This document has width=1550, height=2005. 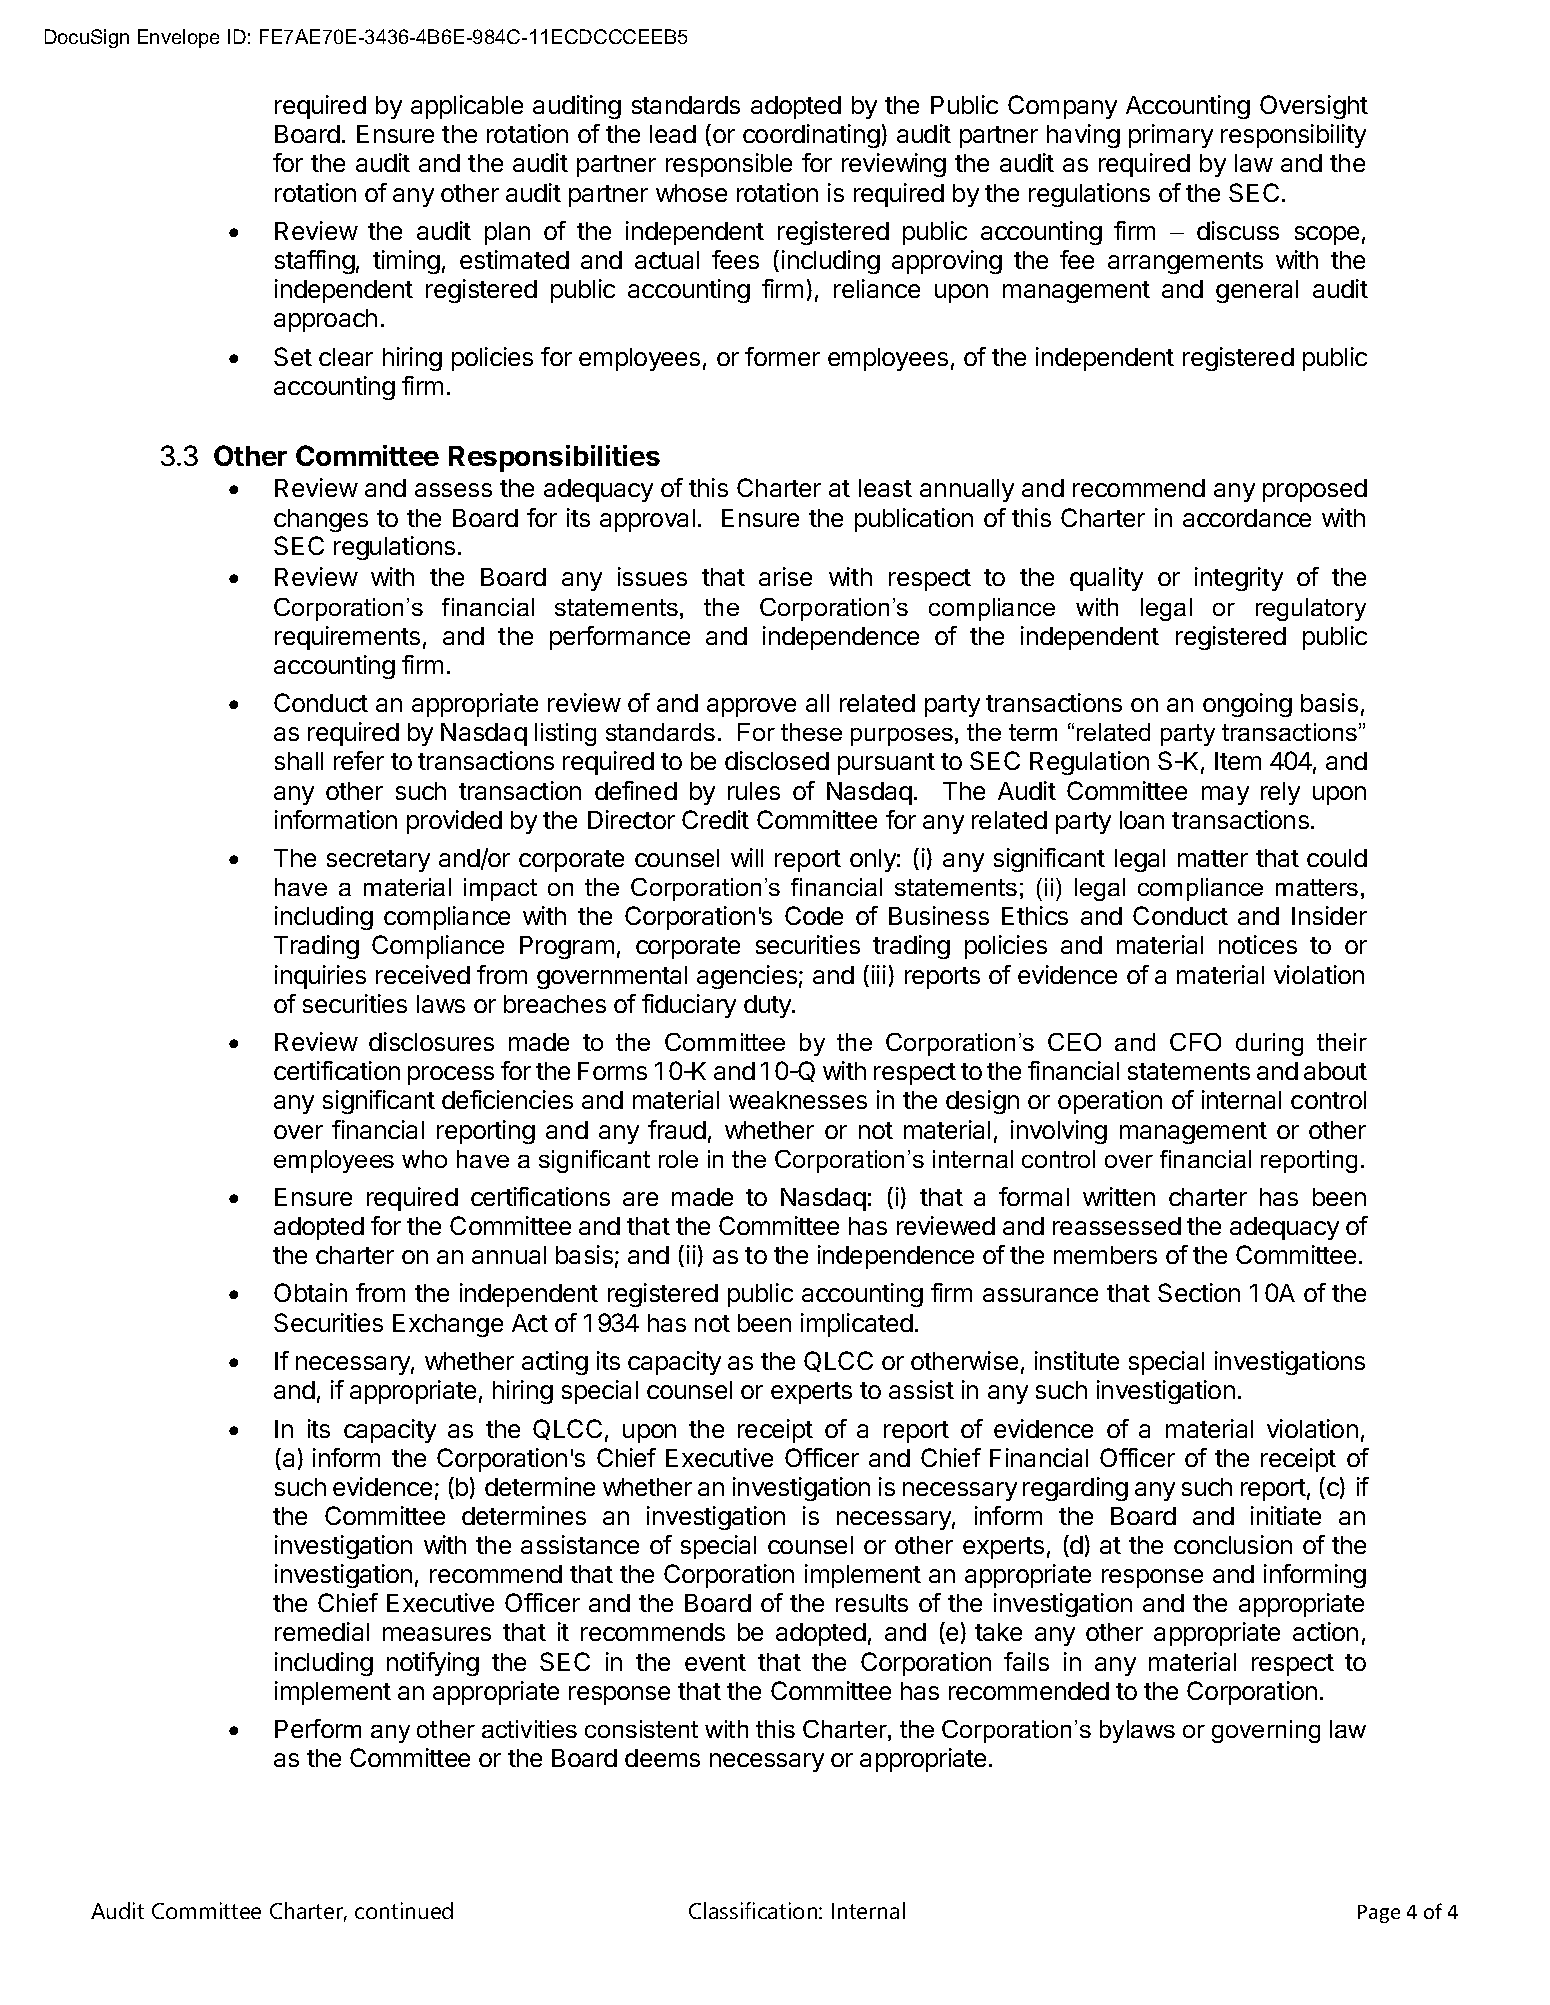 I want to click on applicable, so click(x=467, y=107).
